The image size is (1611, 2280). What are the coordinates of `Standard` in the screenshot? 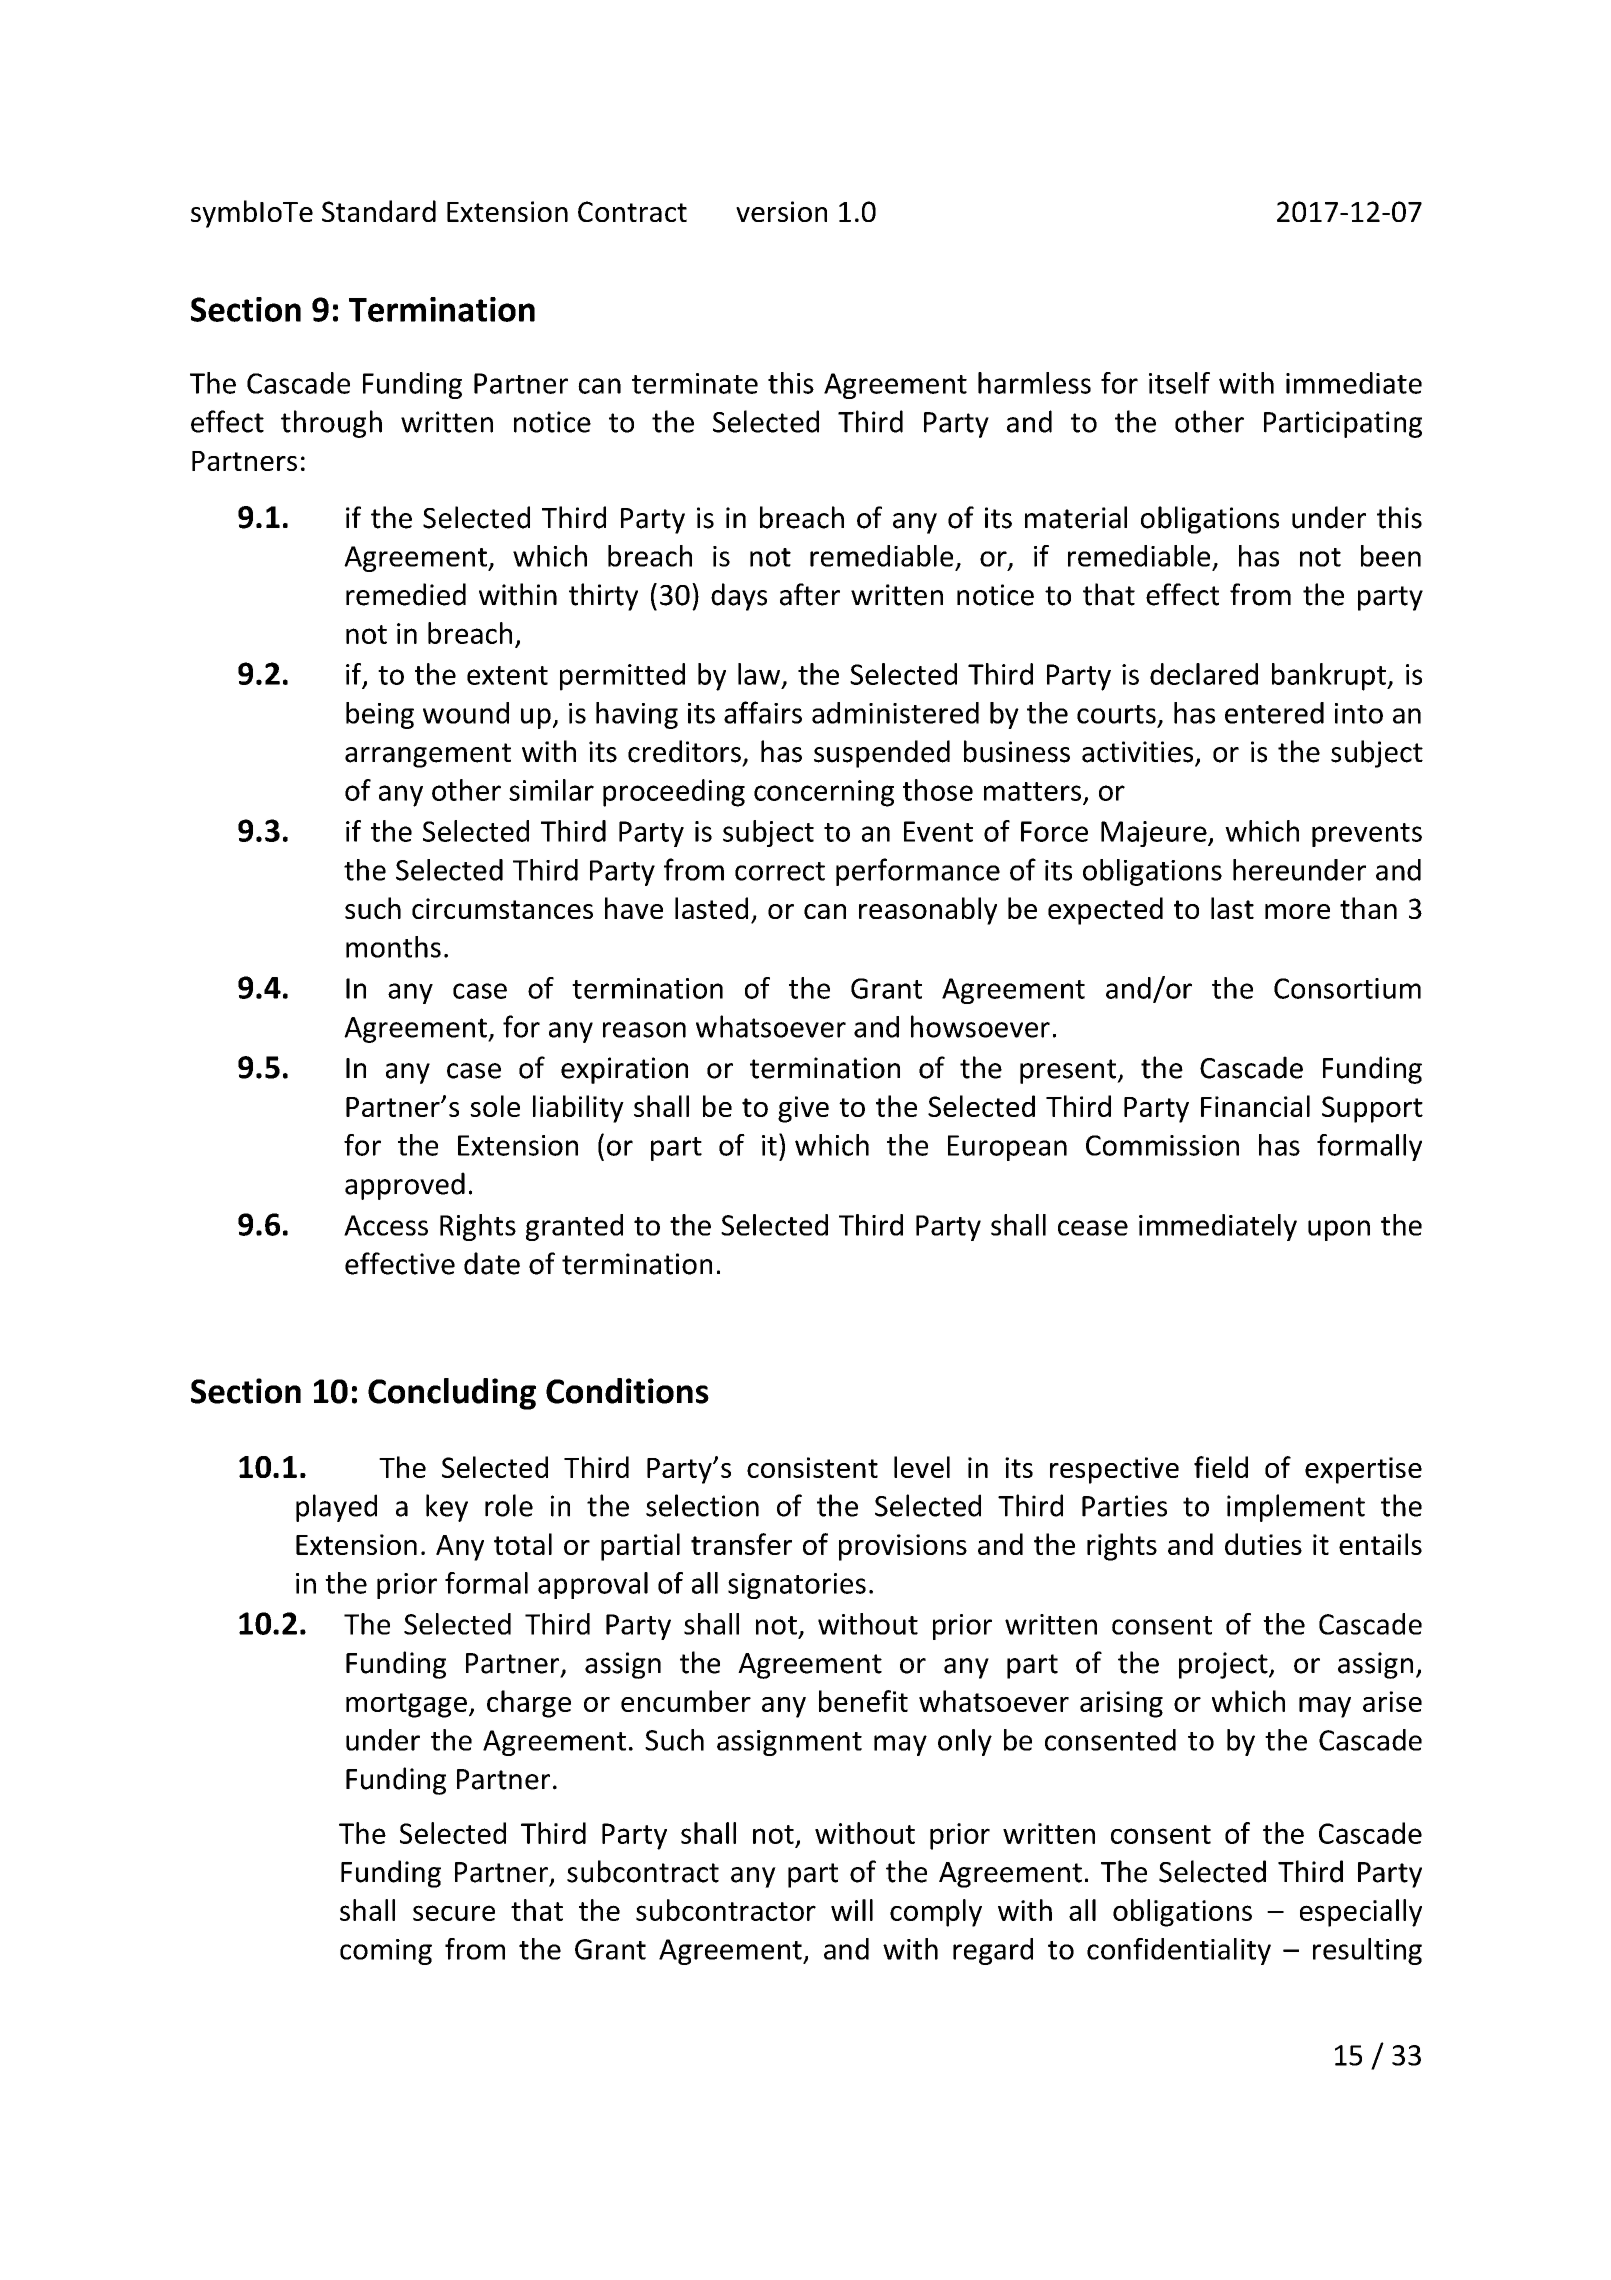 It's located at (379, 211).
